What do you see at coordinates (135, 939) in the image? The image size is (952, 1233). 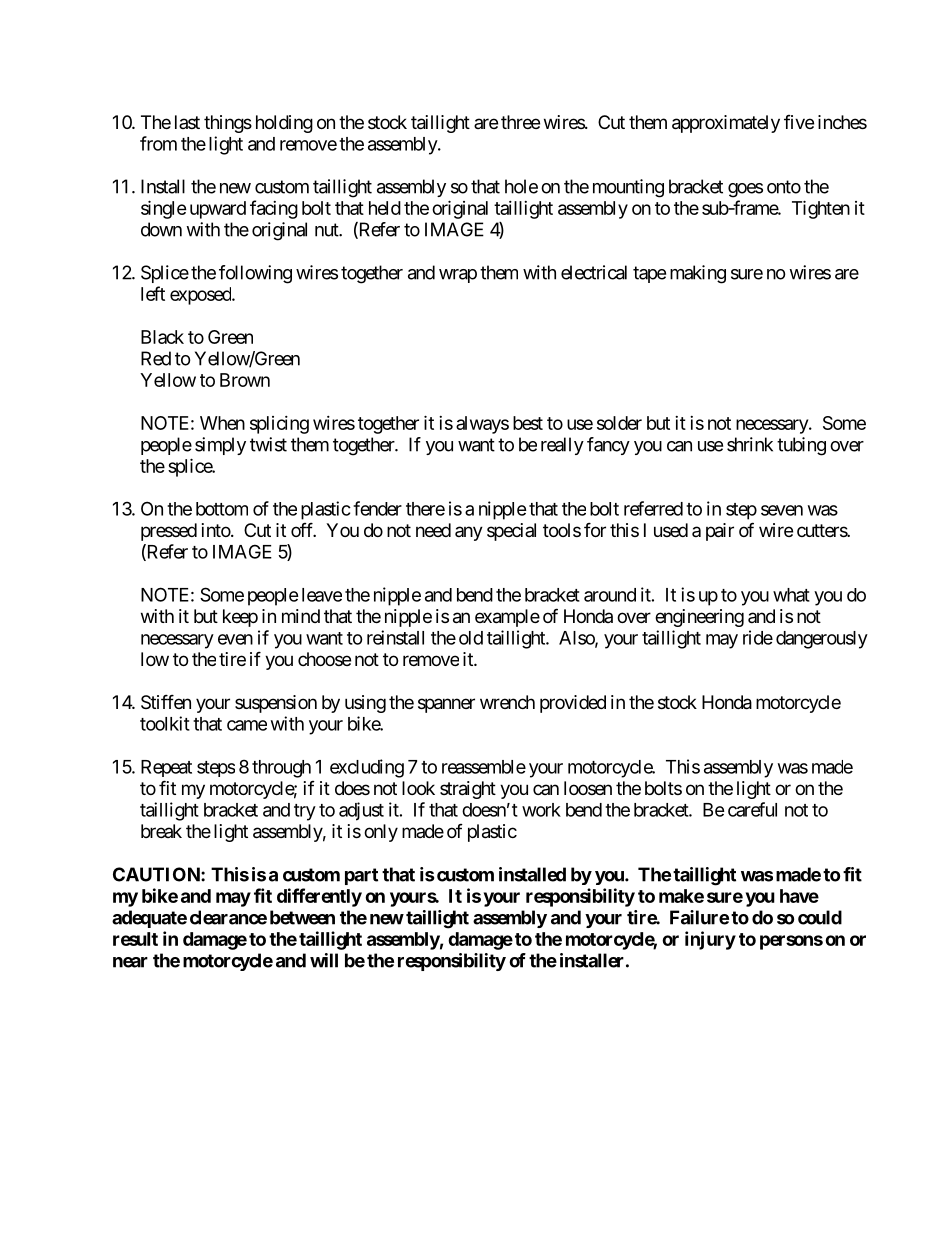 I see `result` at bounding box center [135, 939].
